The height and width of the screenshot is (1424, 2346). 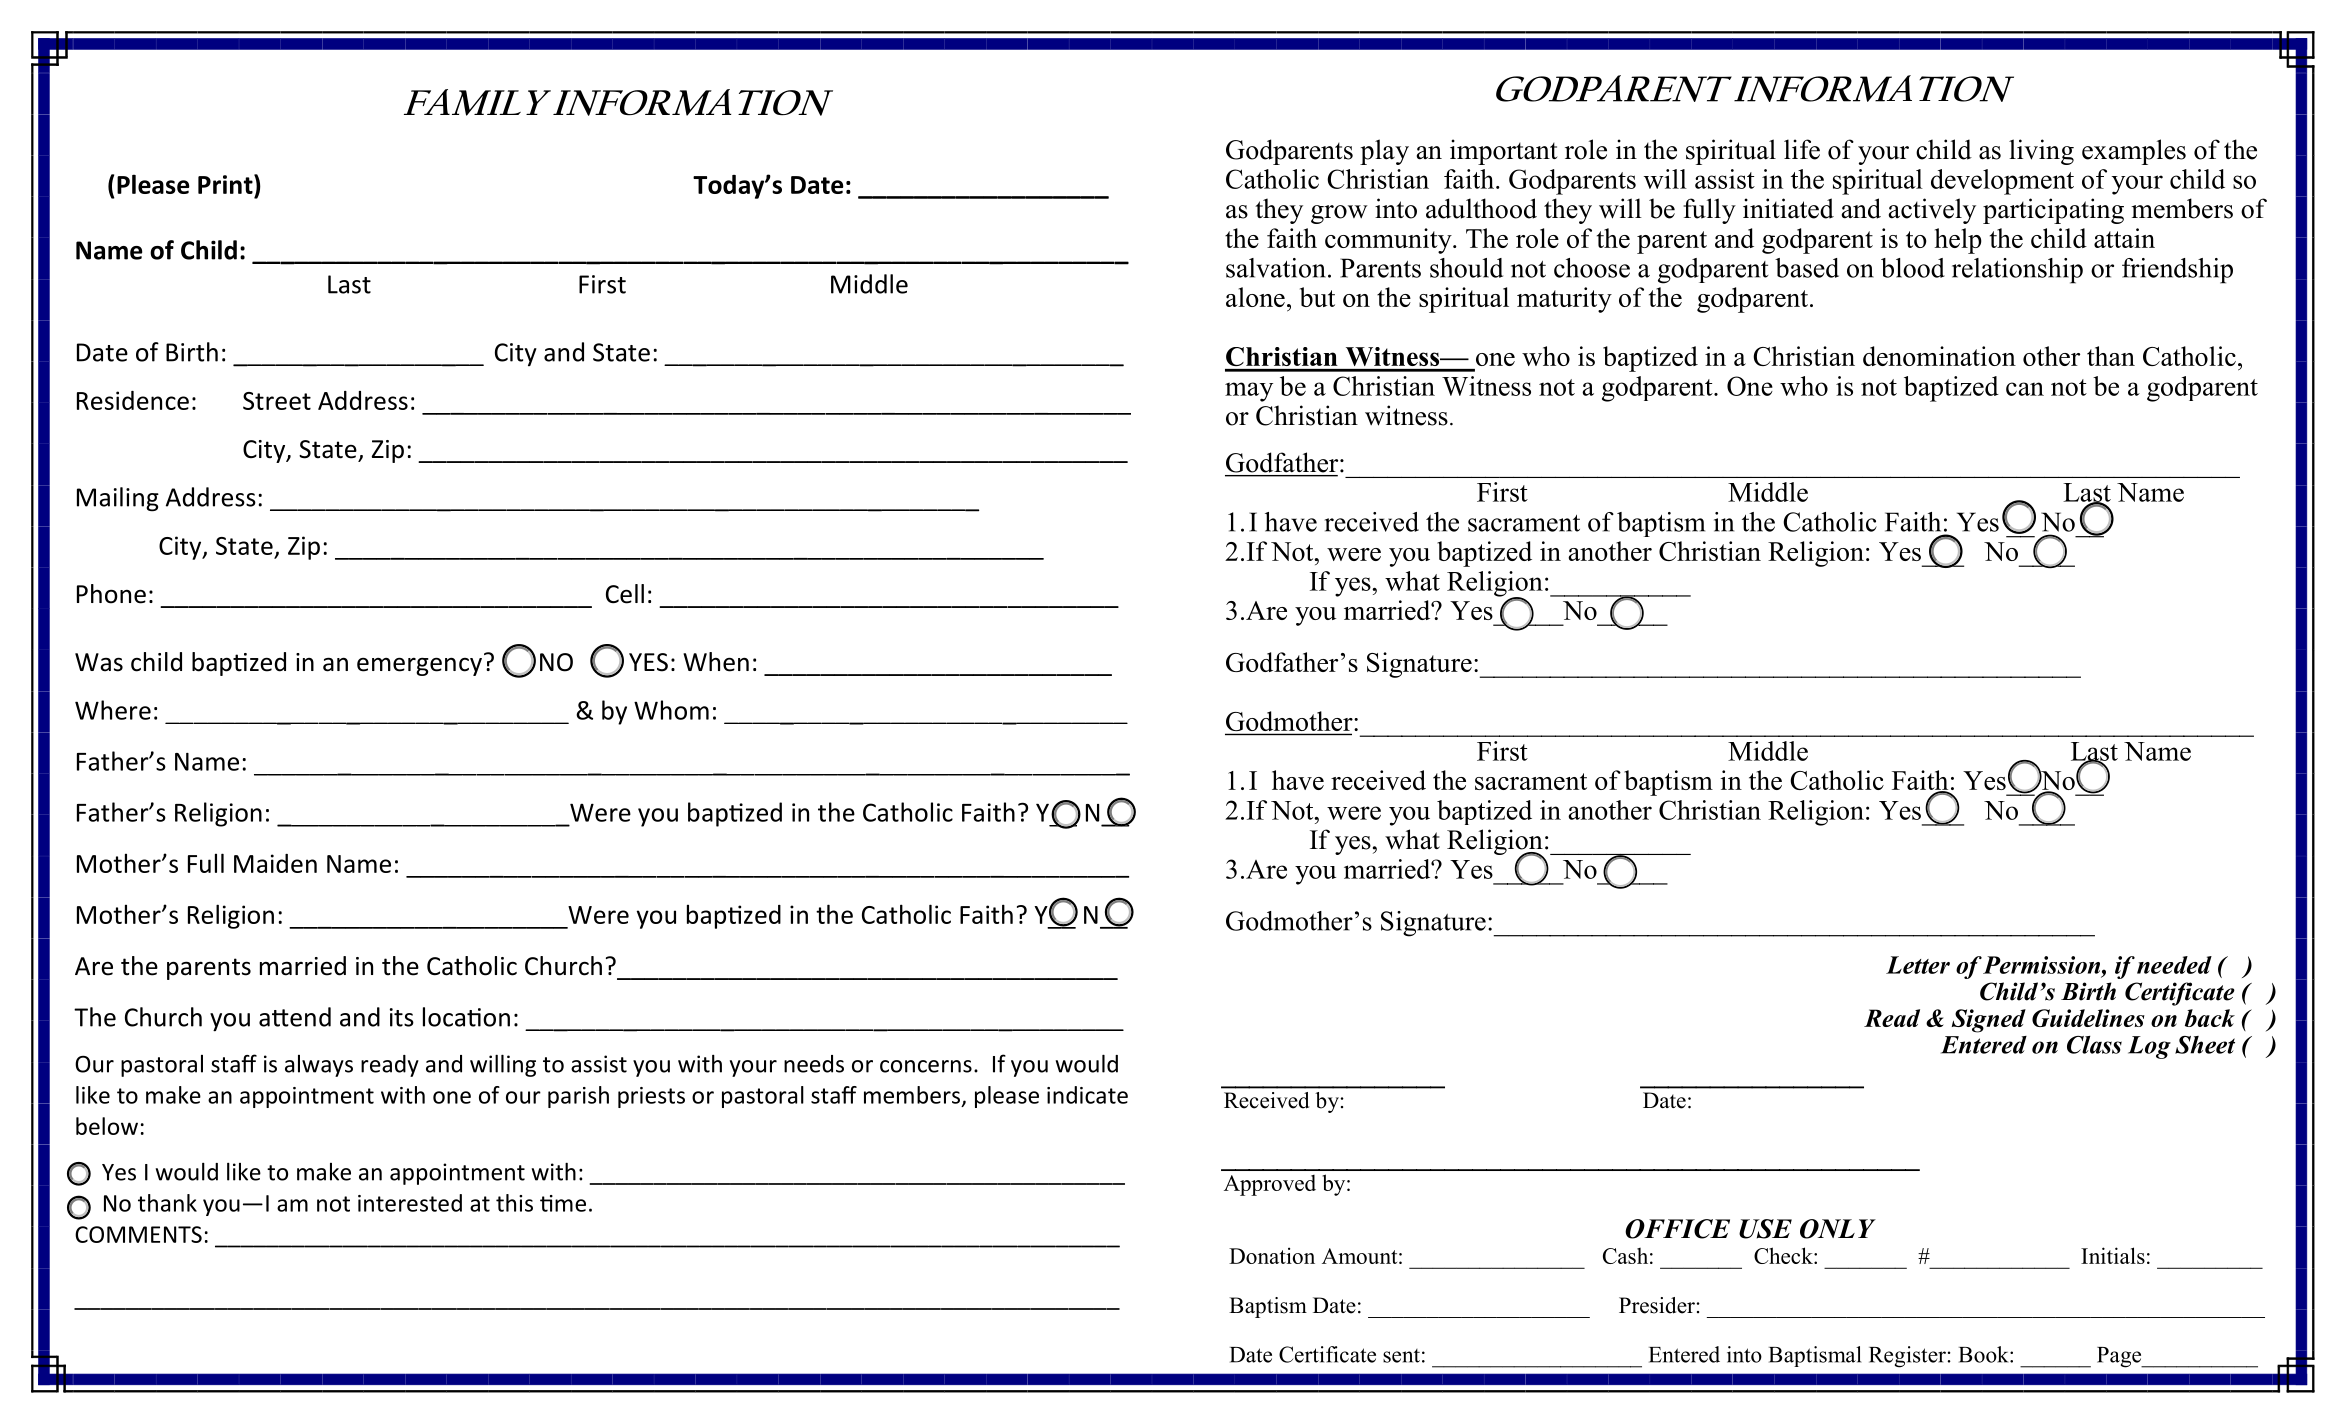 I want to click on Letter, so click(x=1918, y=965).
